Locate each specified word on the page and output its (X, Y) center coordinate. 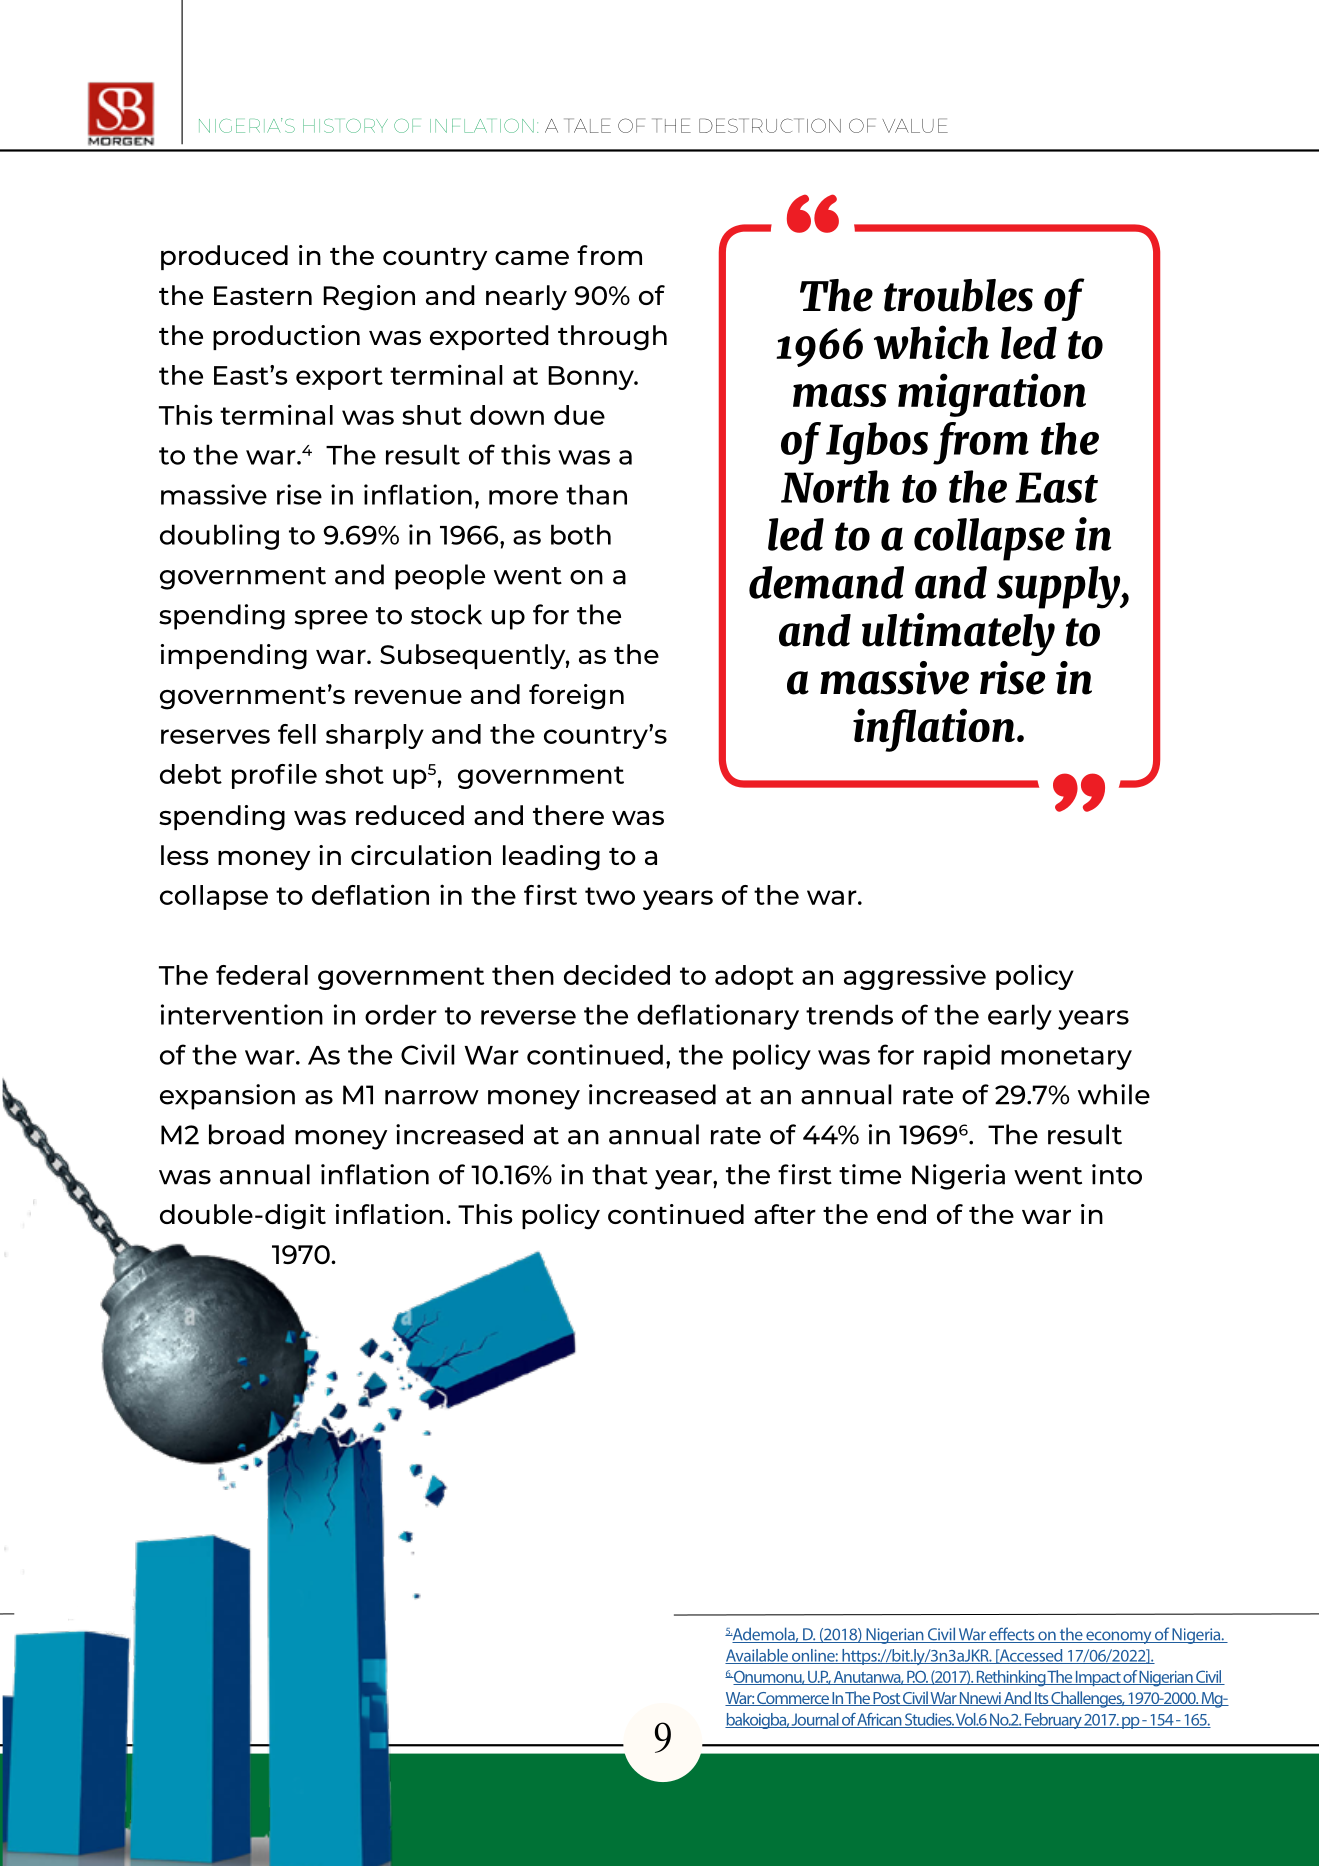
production (286, 337)
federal (262, 975)
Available (757, 1656)
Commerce (793, 1699)
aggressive (915, 977)
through (612, 338)
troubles (958, 295)
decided (617, 974)
